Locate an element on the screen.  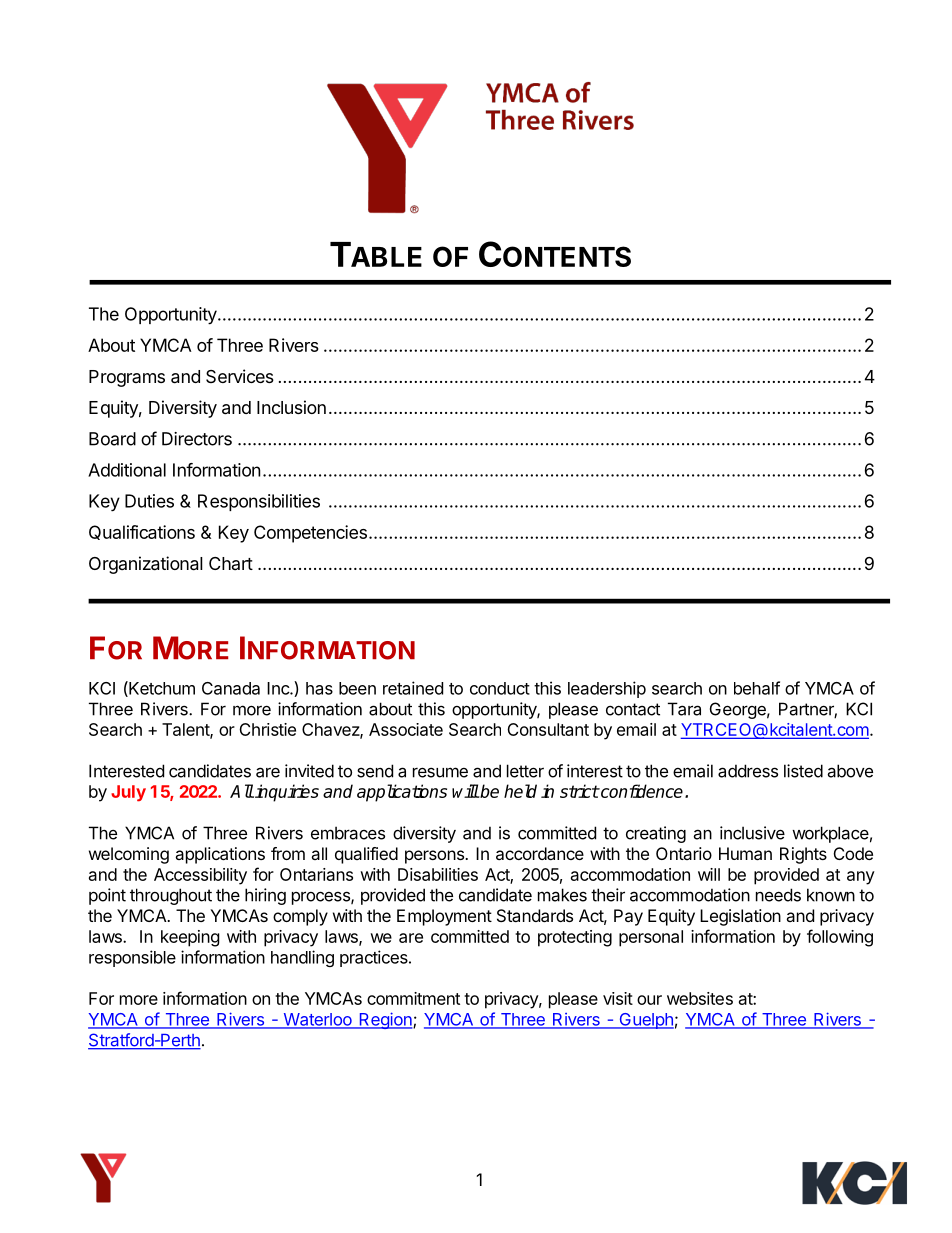
retained is located at coordinates (413, 688).
